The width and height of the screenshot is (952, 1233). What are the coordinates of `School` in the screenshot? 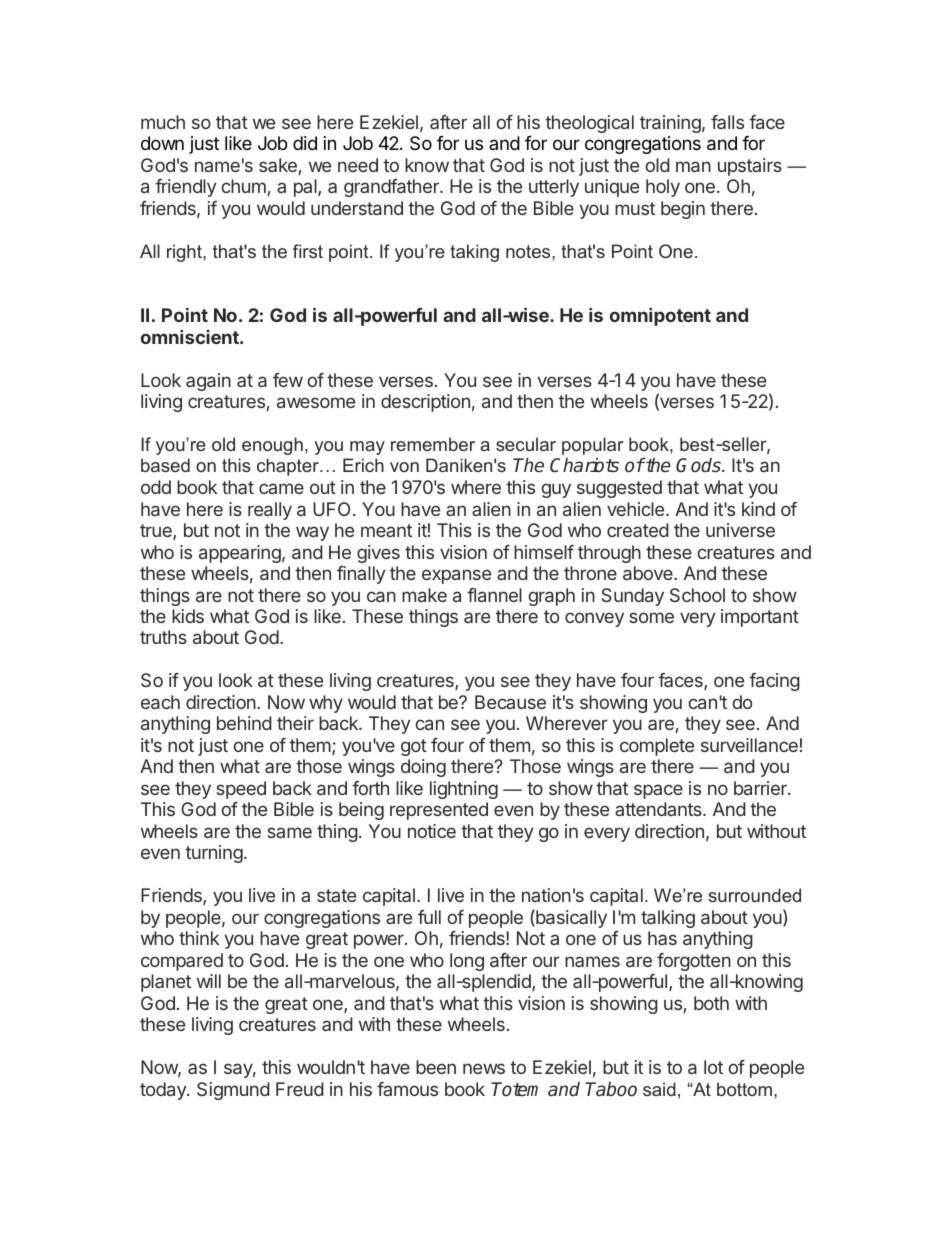 It's located at (697, 595).
